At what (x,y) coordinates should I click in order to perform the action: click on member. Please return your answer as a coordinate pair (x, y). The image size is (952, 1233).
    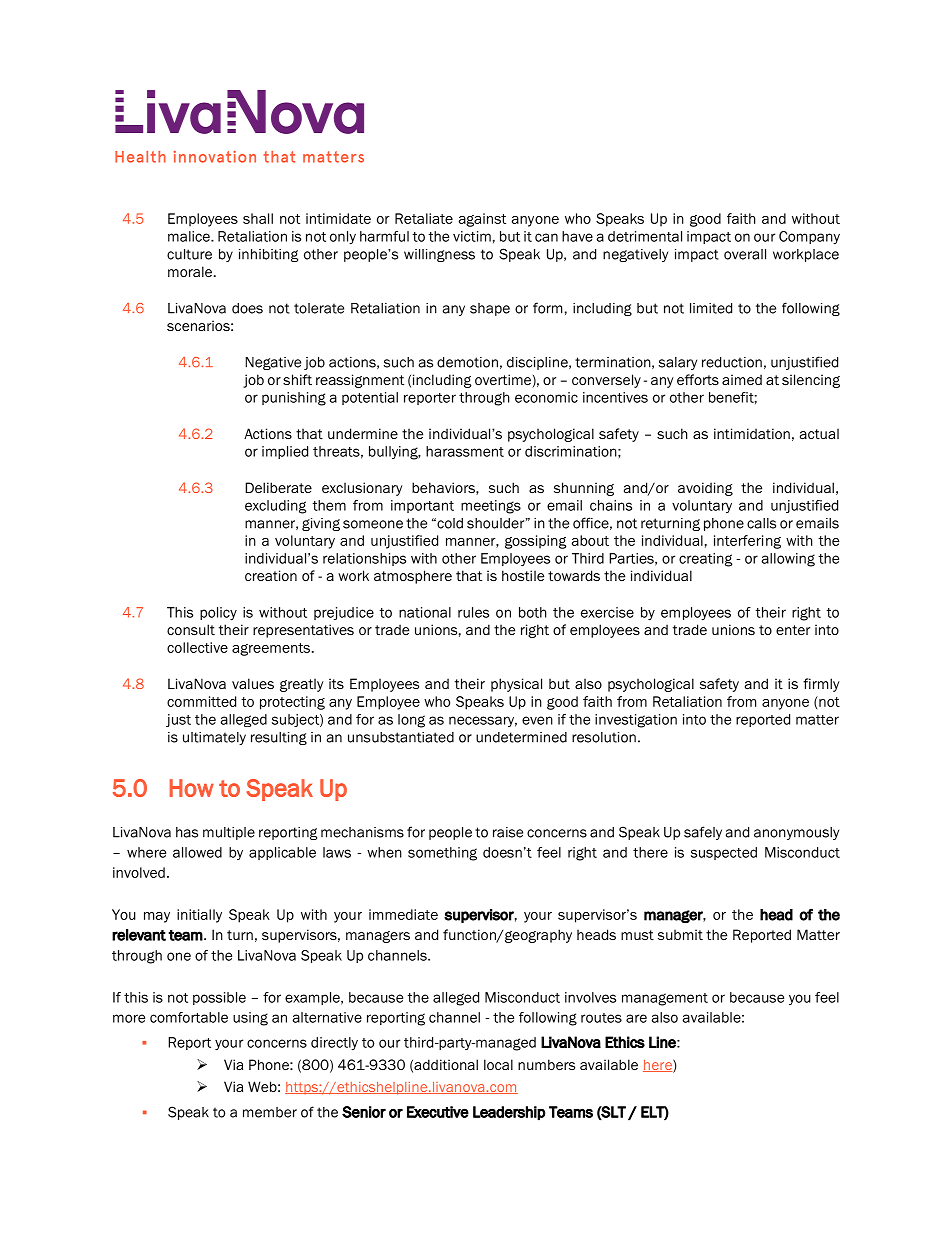
    Looking at the image, I should click on (270, 1112).
